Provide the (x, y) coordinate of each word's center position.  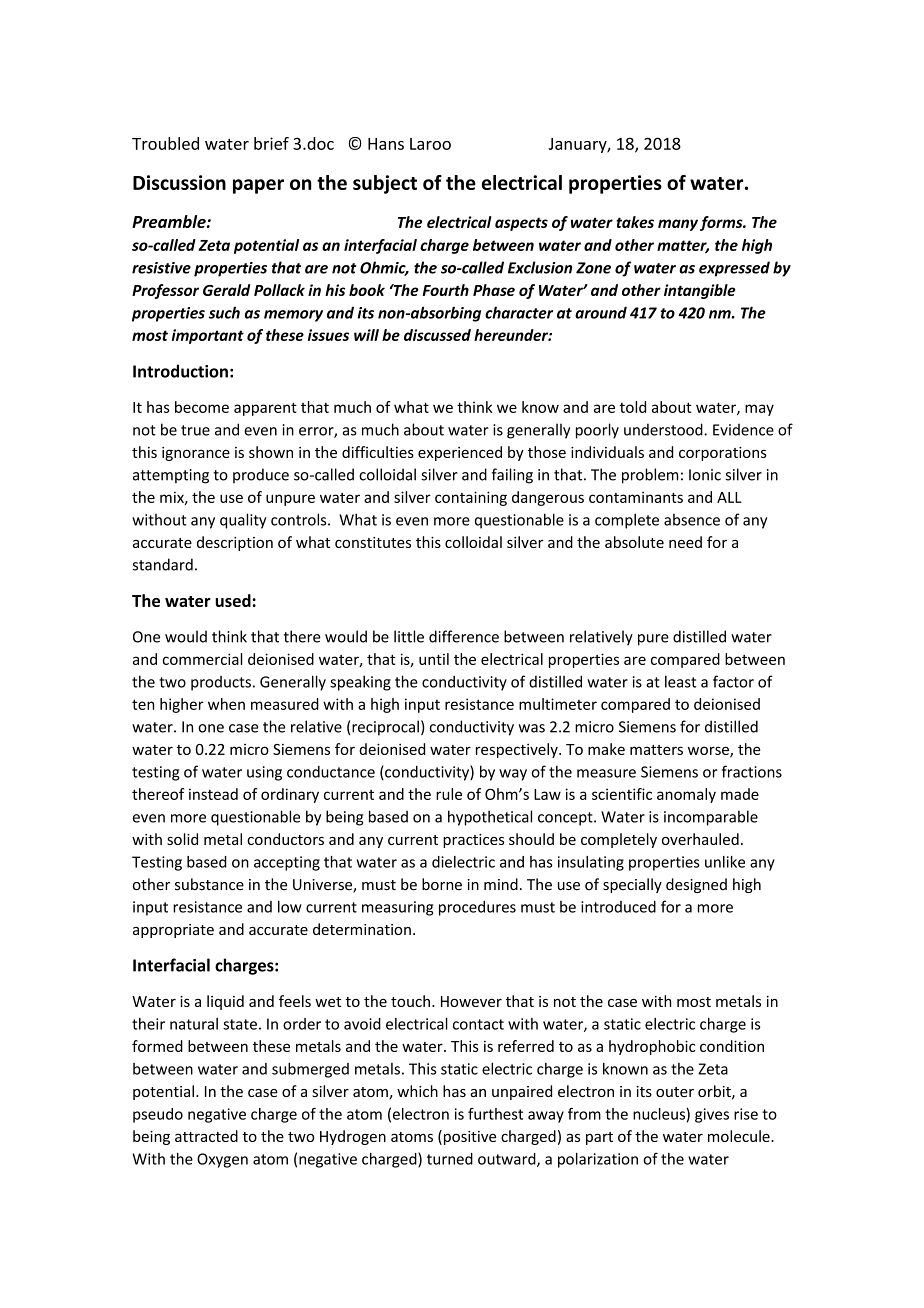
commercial (202, 659)
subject (385, 184)
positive (468, 1137)
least (681, 681)
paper (258, 186)
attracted (206, 1136)
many (678, 225)
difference (464, 636)
